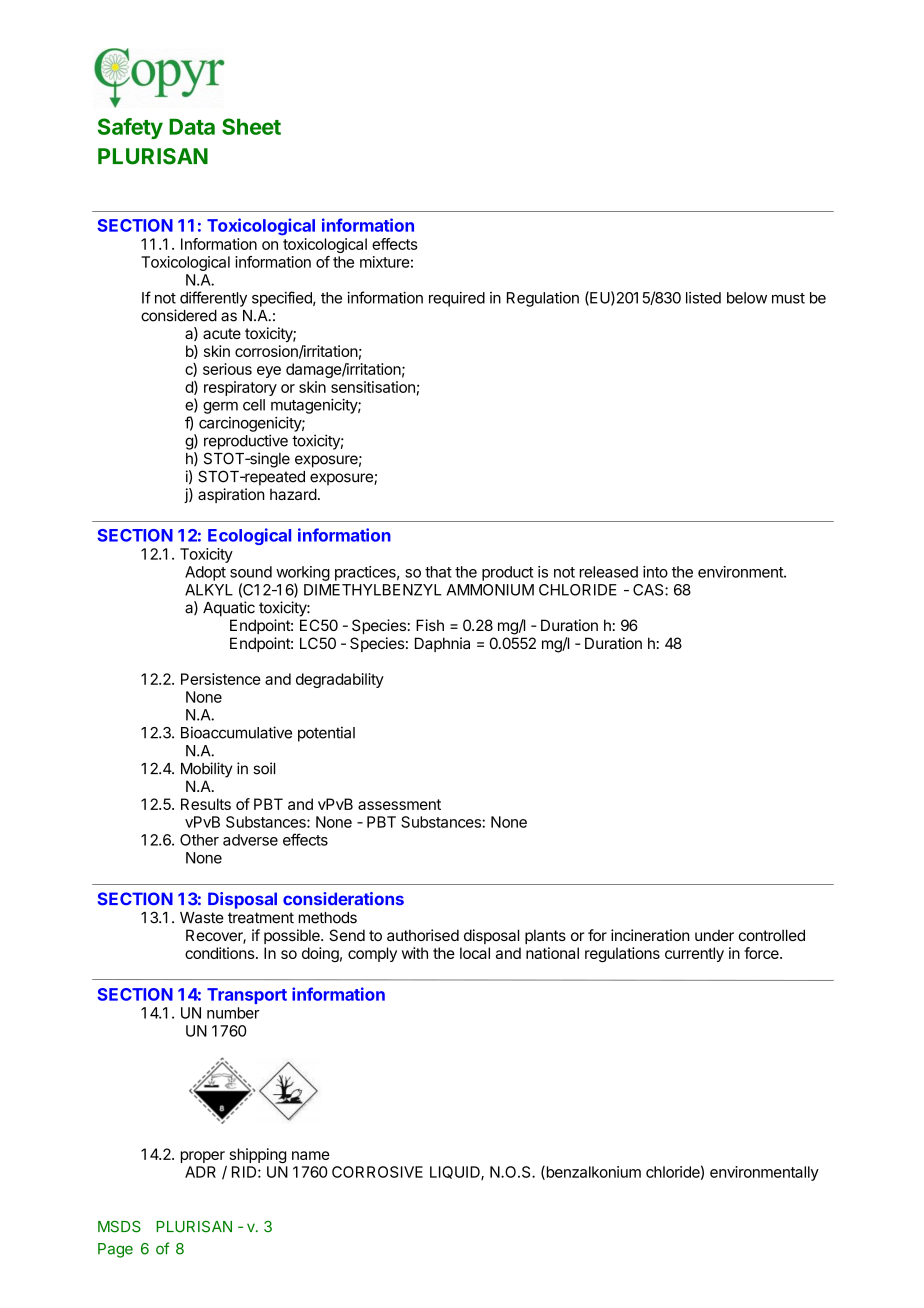  What do you see at coordinates (385, 262) in the image?
I see `mixture` at bounding box center [385, 262].
